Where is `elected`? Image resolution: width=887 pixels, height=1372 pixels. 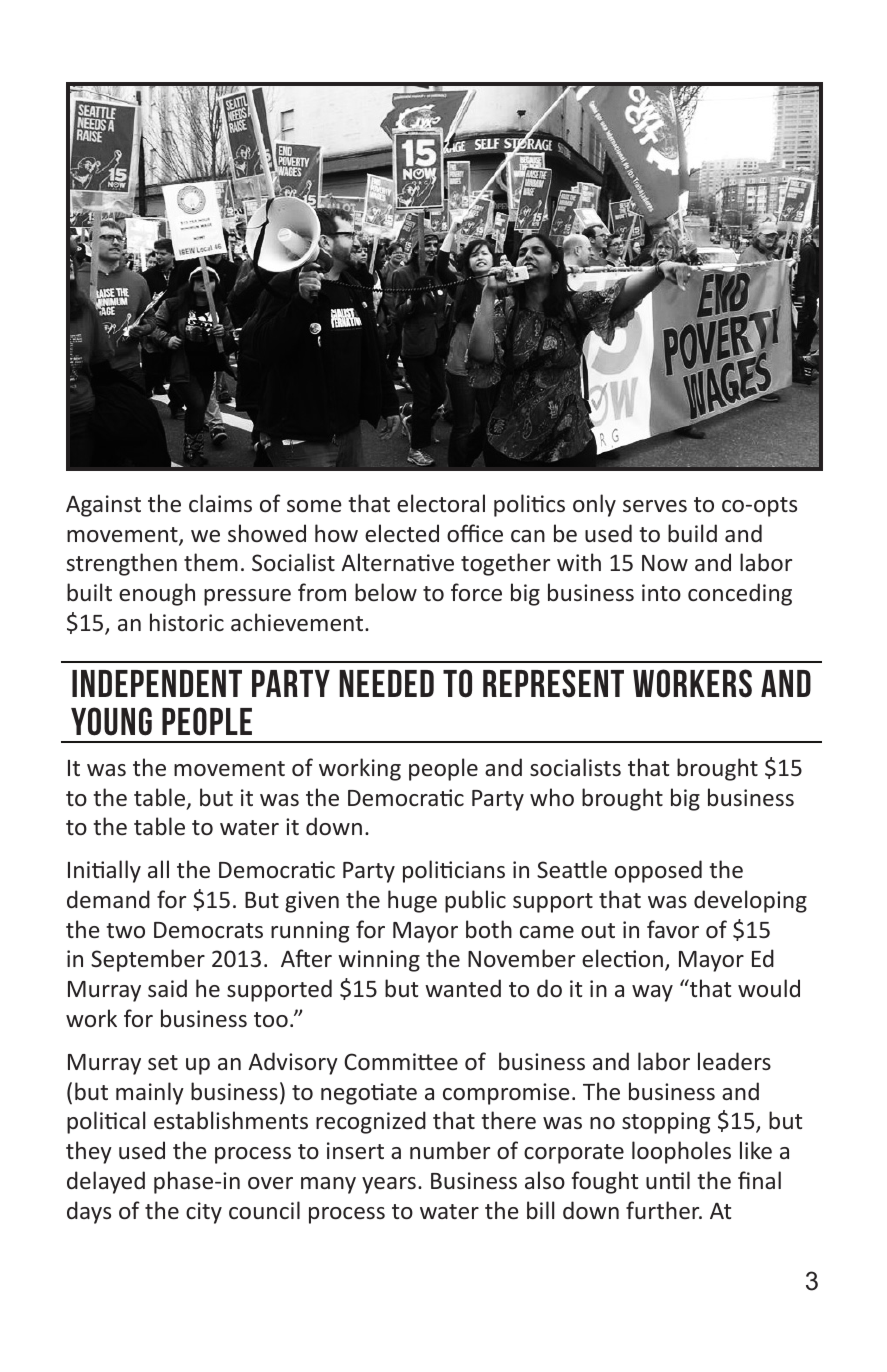
elected is located at coordinates (402, 533).
